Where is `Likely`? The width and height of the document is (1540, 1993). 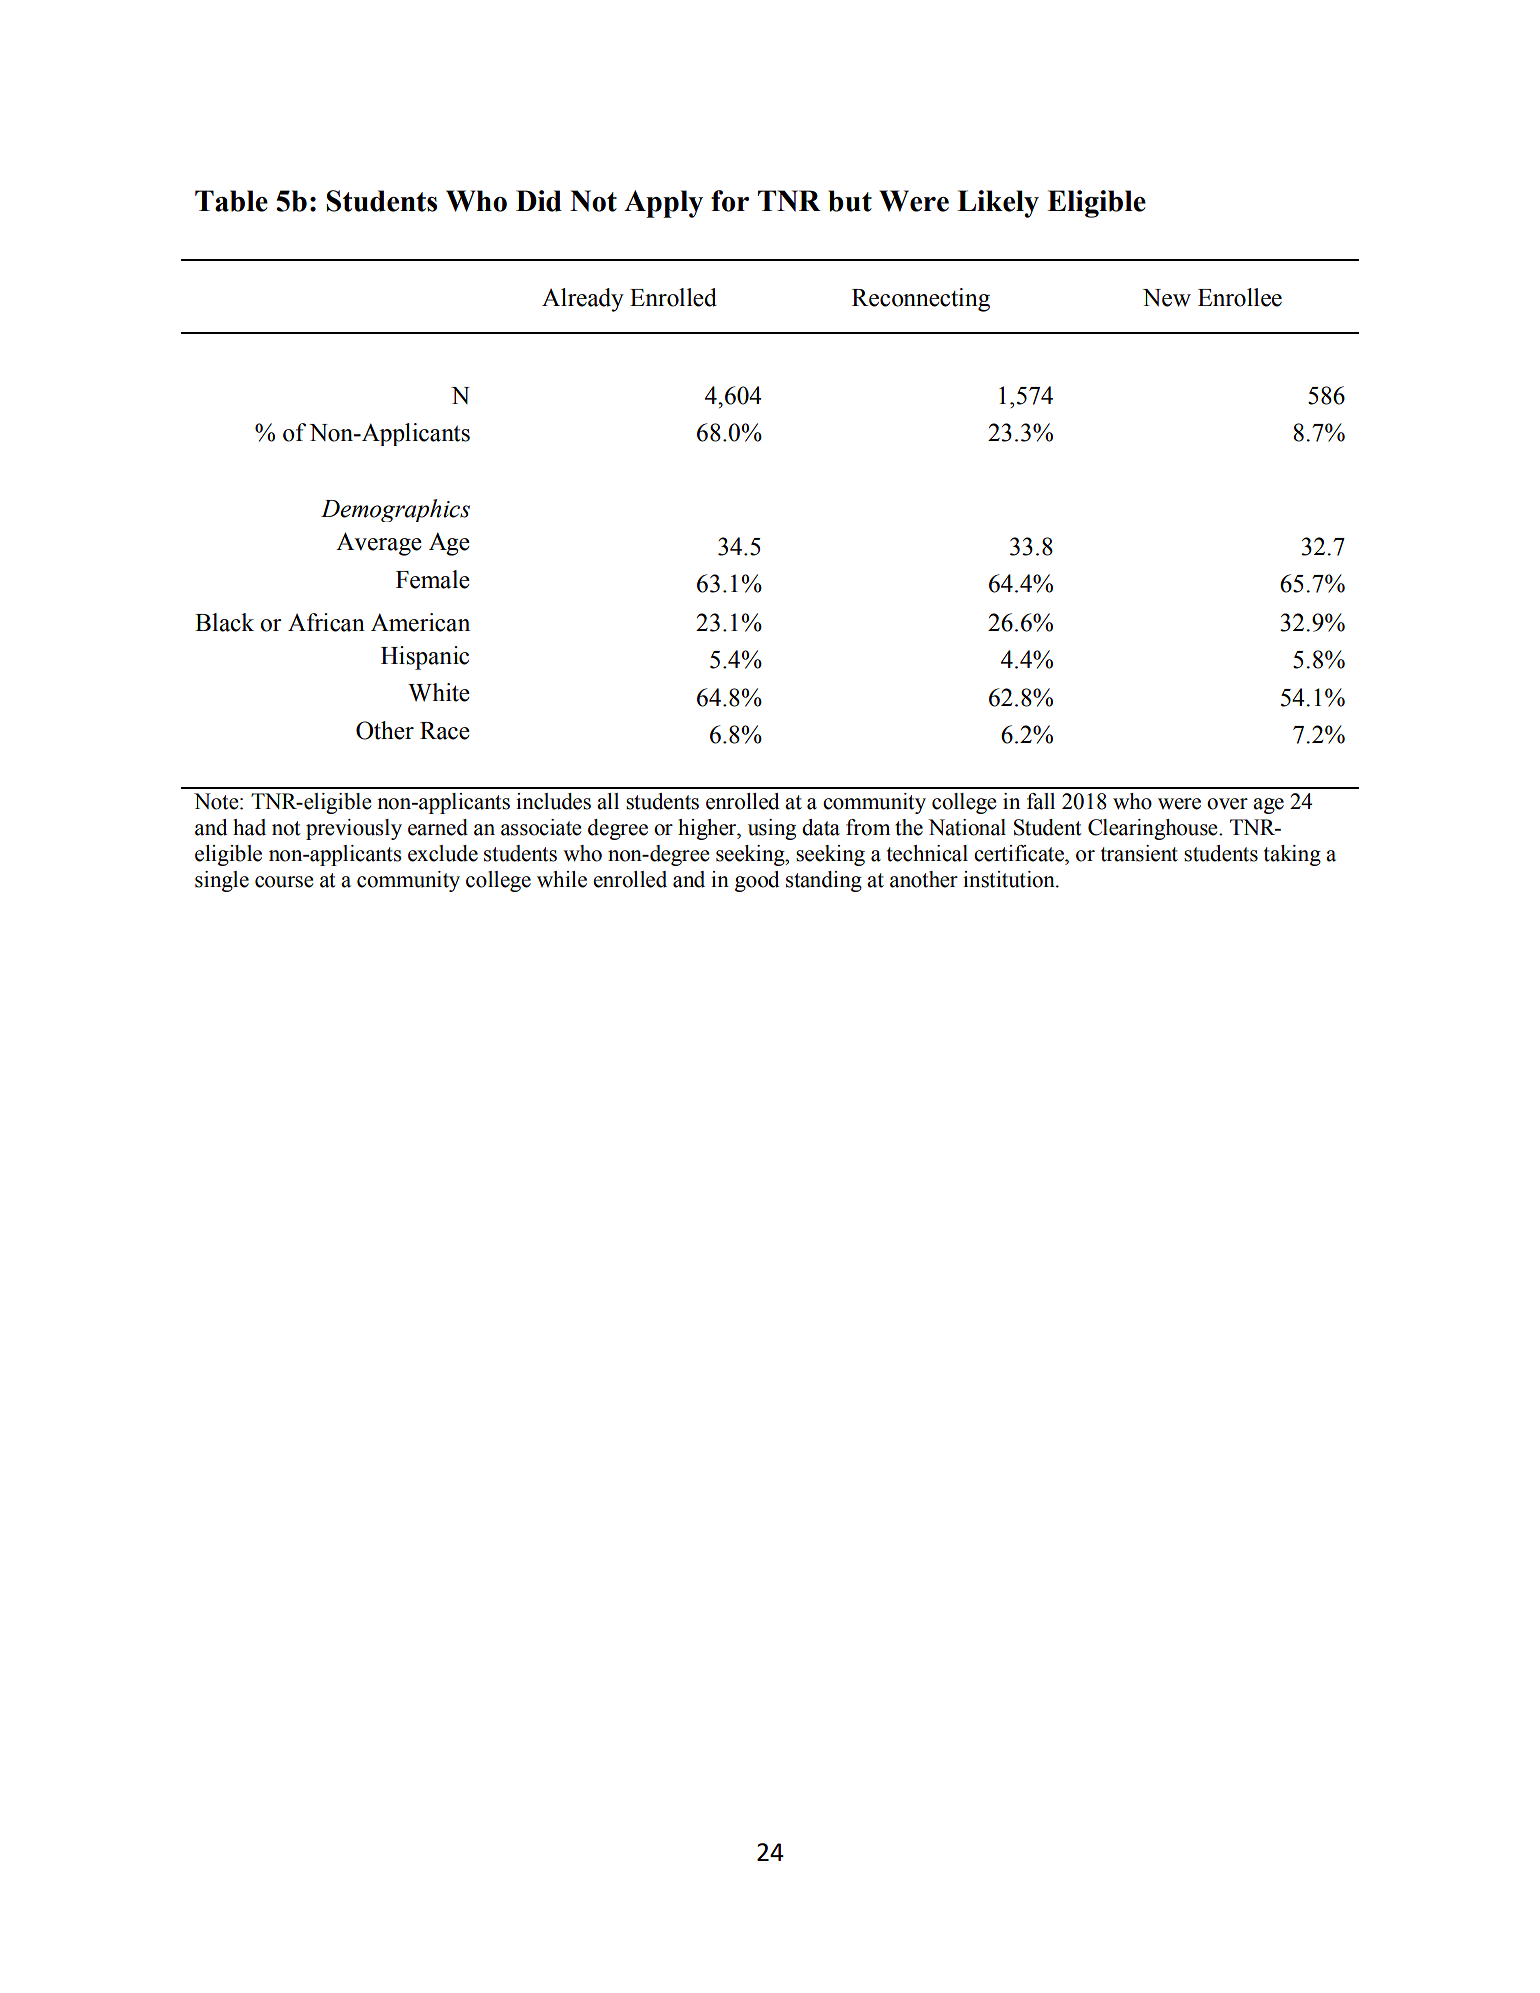 Likely is located at coordinates (998, 204).
